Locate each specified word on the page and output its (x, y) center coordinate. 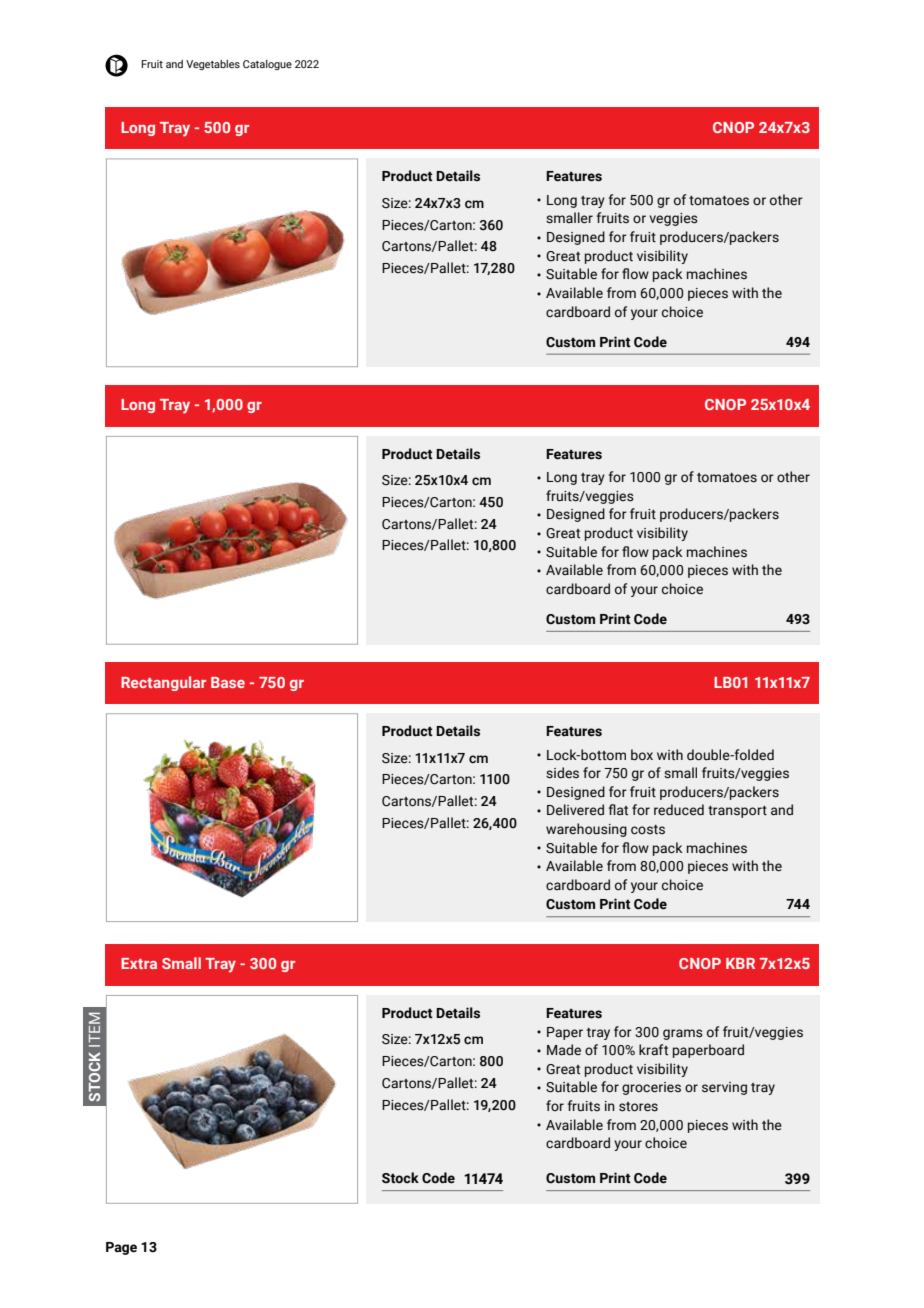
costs (648, 830)
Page (121, 1248)
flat (618, 810)
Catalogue (267, 65)
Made (564, 1050)
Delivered (575, 810)
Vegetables (213, 65)
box (642, 755)
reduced (679, 810)
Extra (139, 963)
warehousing (586, 830)
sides (562, 773)
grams (683, 1034)
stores (638, 1107)
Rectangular (163, 683)
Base (228, 682)
